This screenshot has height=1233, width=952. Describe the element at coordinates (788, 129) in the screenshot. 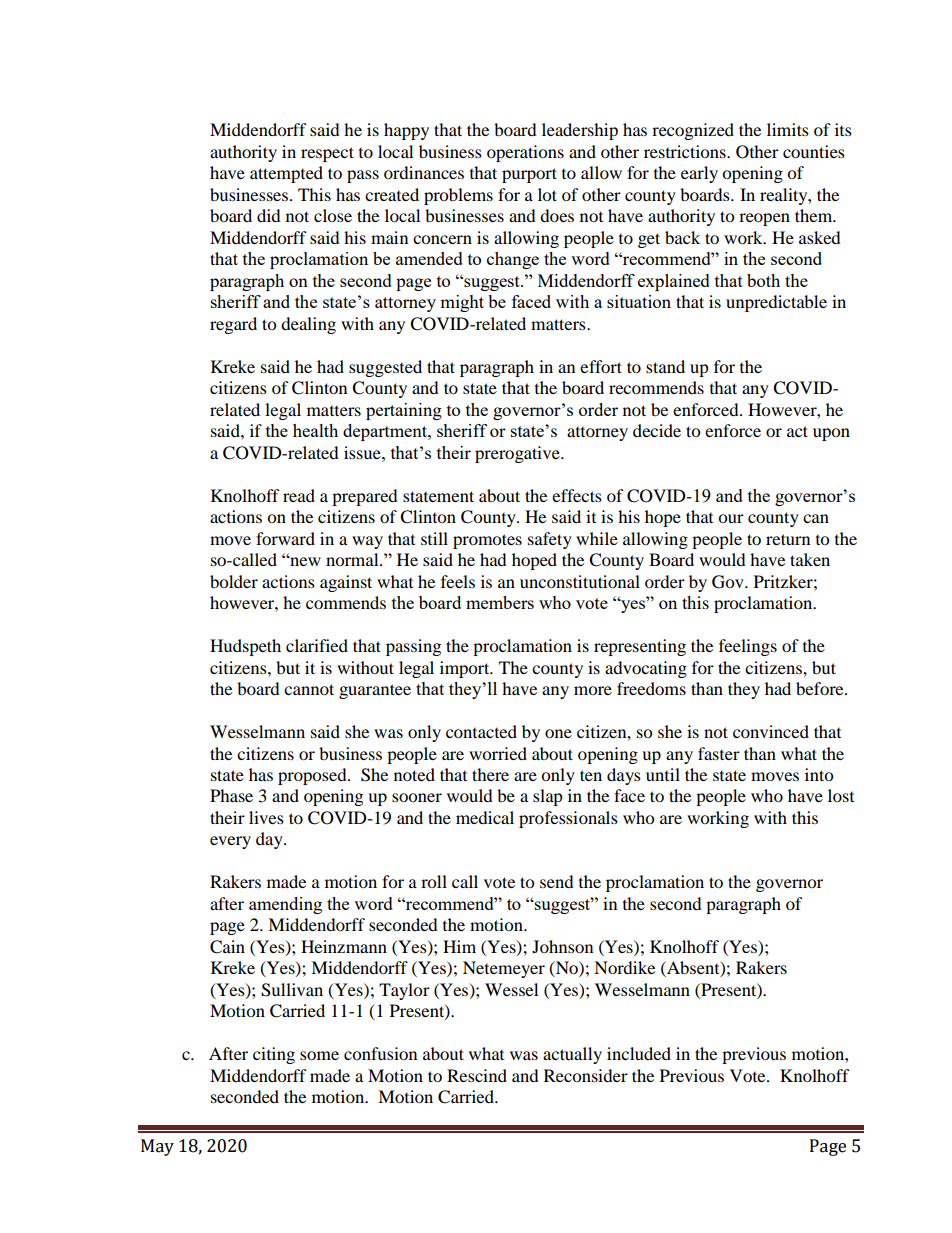

I see `limits` at that location.
